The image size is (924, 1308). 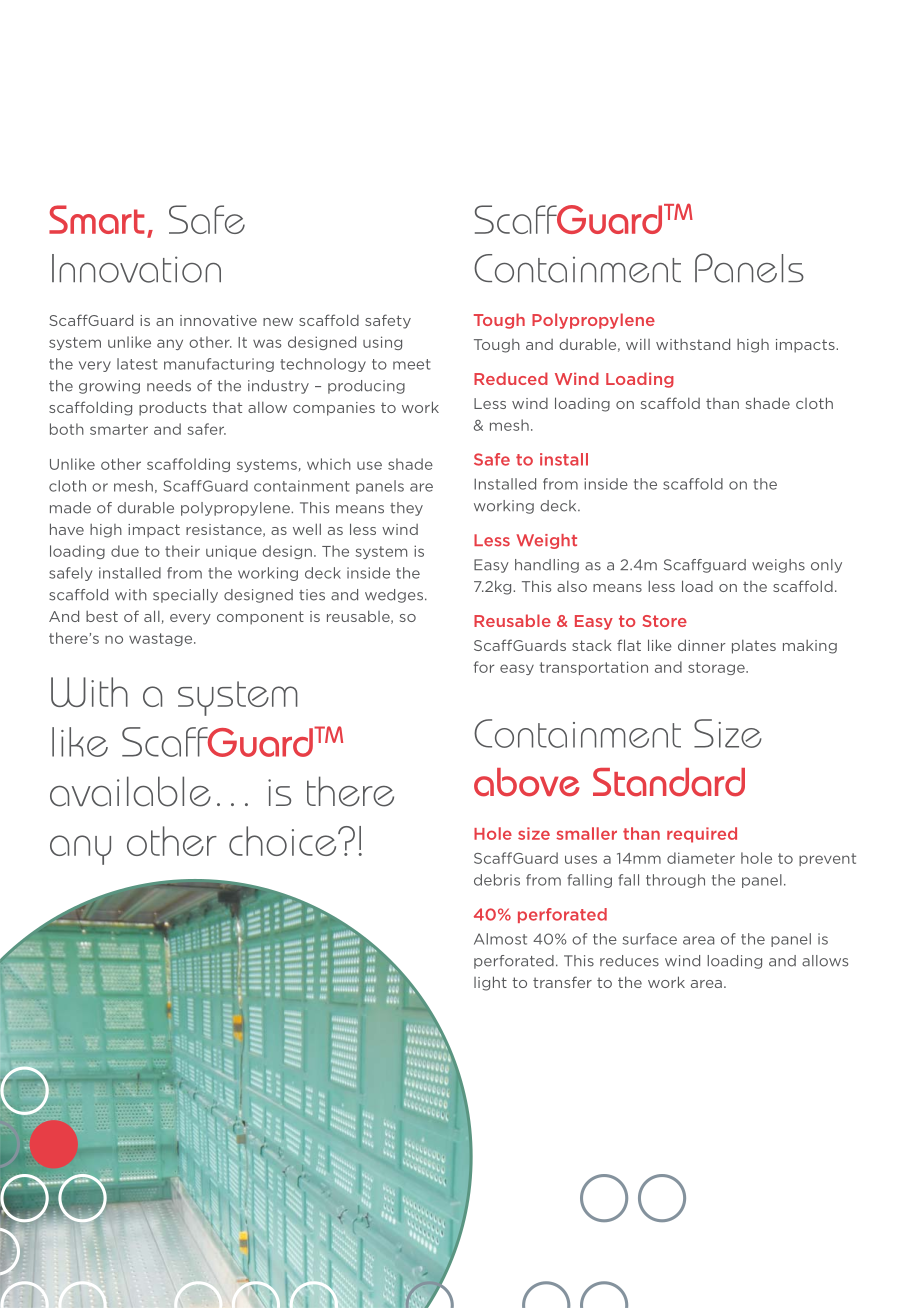 I want to click on choice, so click(x=284, y=841).
